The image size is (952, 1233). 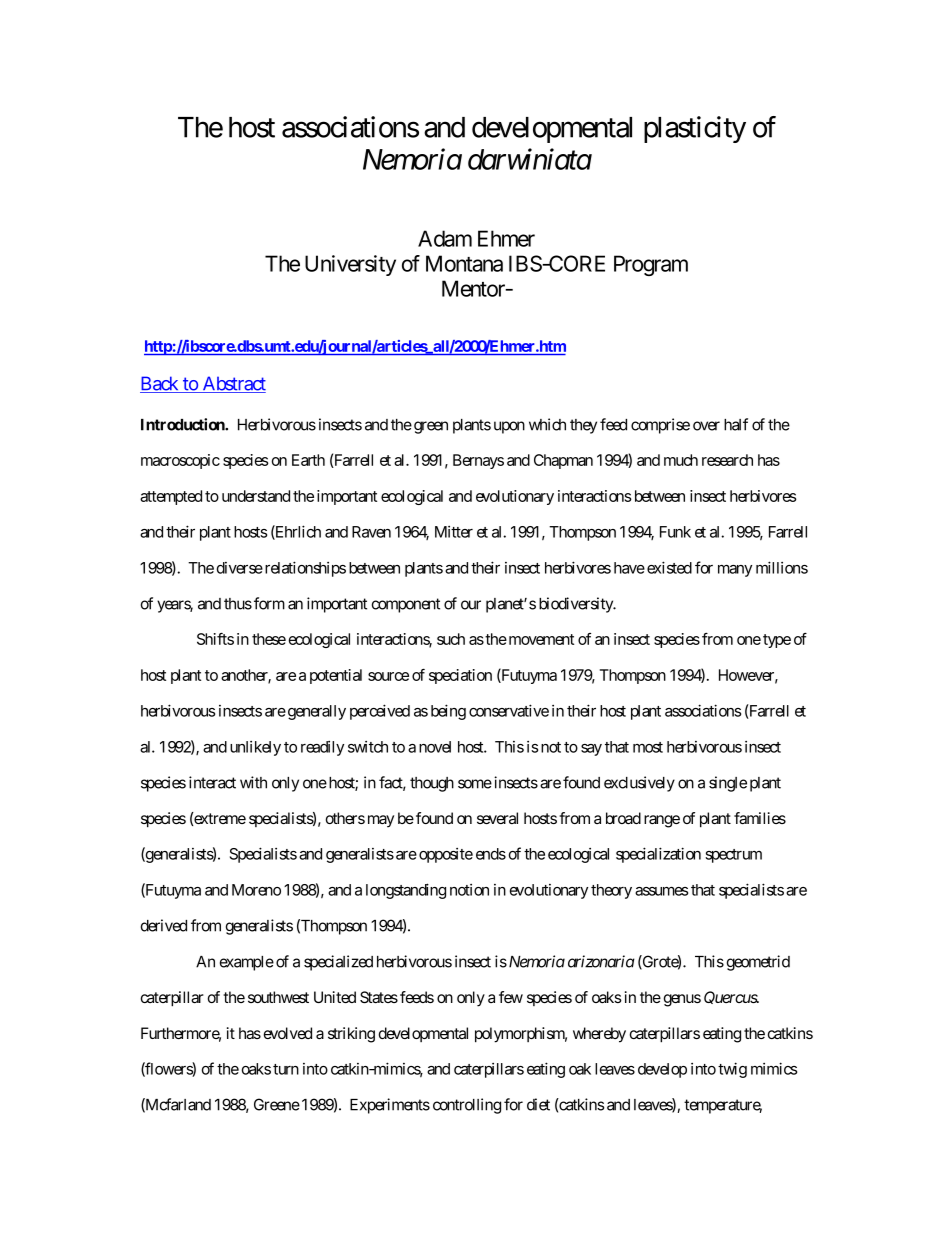 What do you see at coordinates (509, 427) in the screenshot?
I see `upon` at bounding box center [509, 427].
